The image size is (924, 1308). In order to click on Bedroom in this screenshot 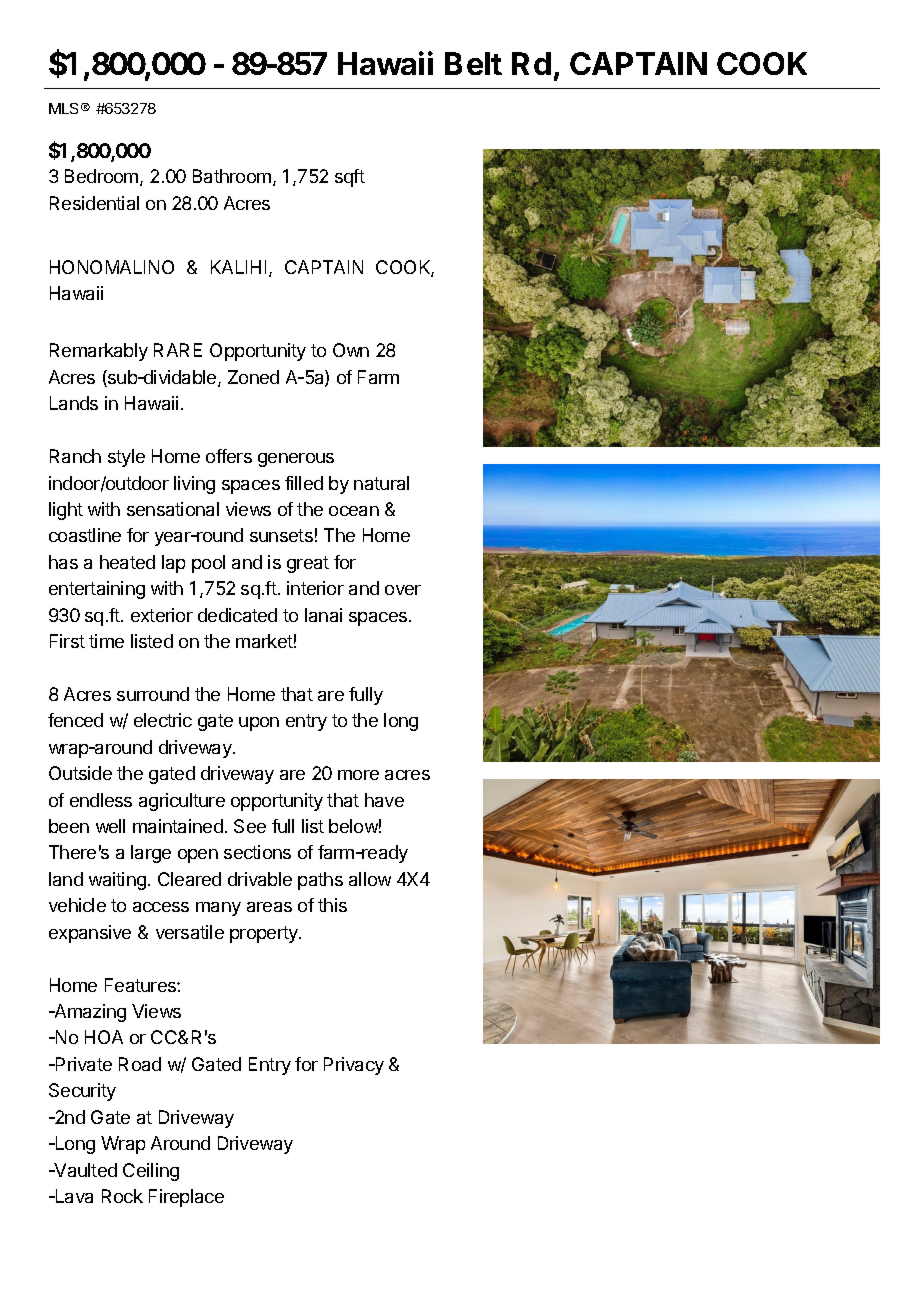, I will do `click(103, 177)`.
